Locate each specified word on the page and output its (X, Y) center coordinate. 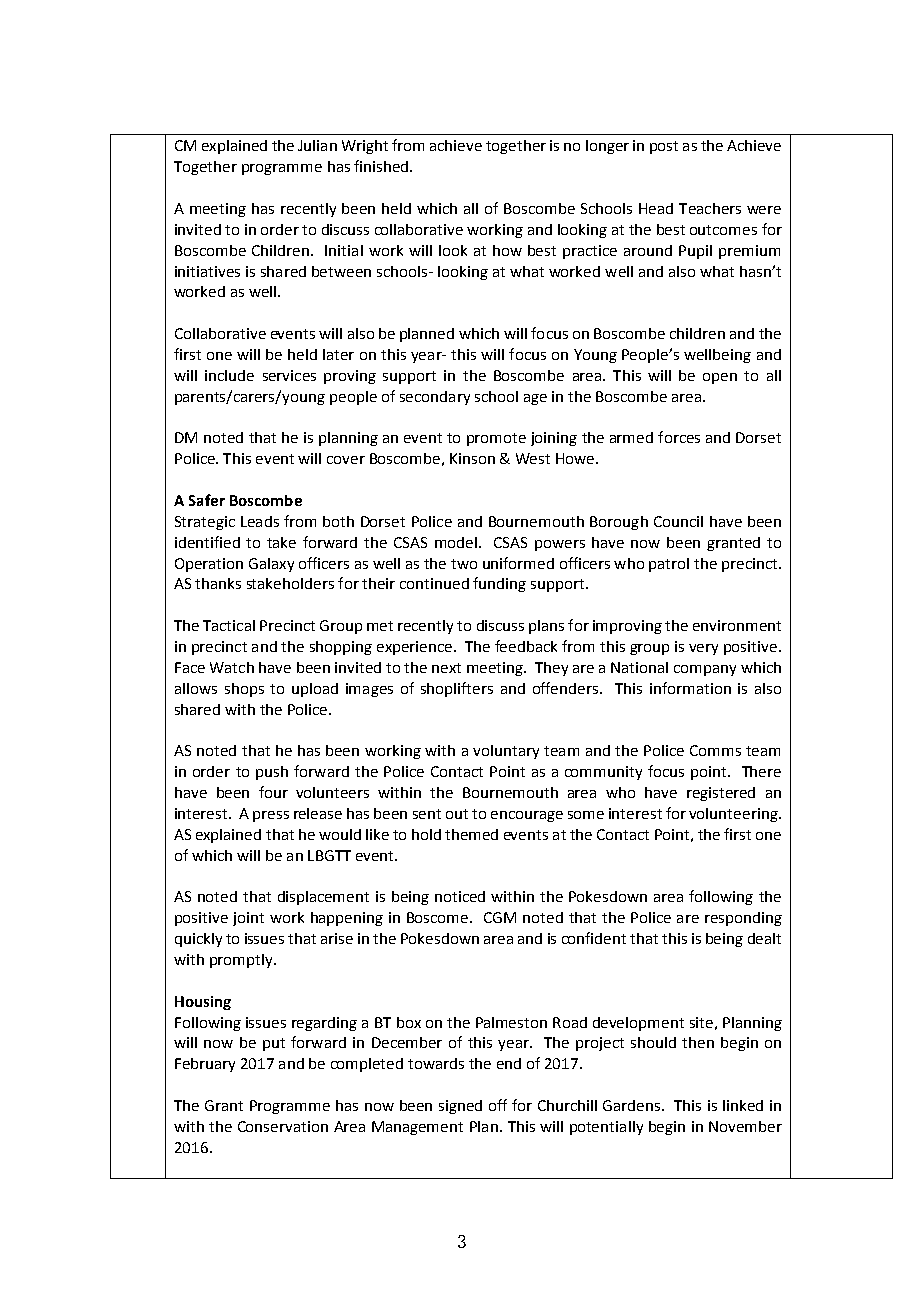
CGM (500, 917)
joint (248, 919)
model (456, 542)
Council (678, 521)
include (229, 375)
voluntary (506, 752)
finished (382, 166)
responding (743, 919)
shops (244, 690)
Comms (715, 750)
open (720, 378)
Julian (317, 145)
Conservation (283, 1126)
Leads (260, 521)
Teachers (710, 208)
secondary (435, 398)
